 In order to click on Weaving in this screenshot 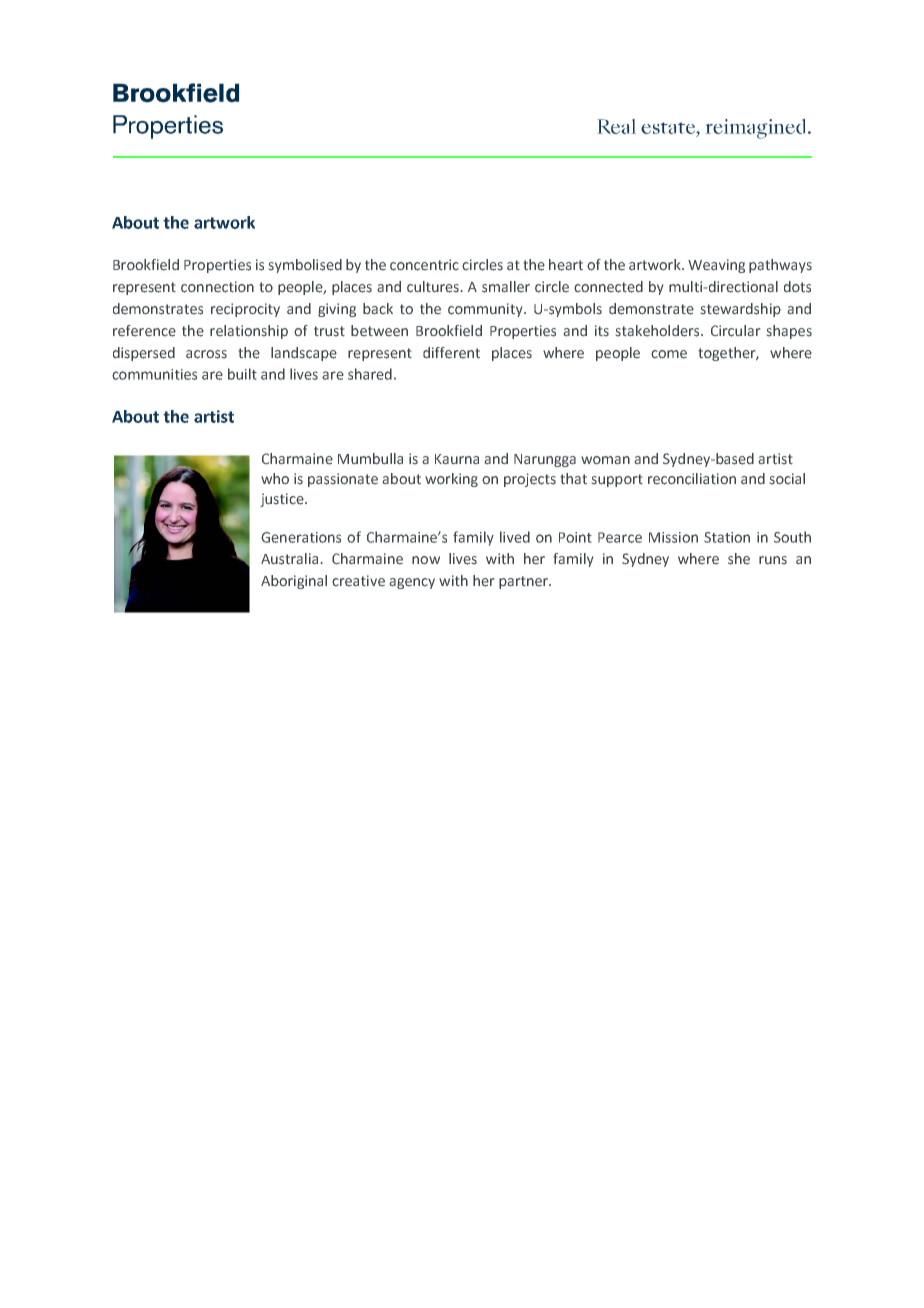, I will do `click(716, 266)`.
